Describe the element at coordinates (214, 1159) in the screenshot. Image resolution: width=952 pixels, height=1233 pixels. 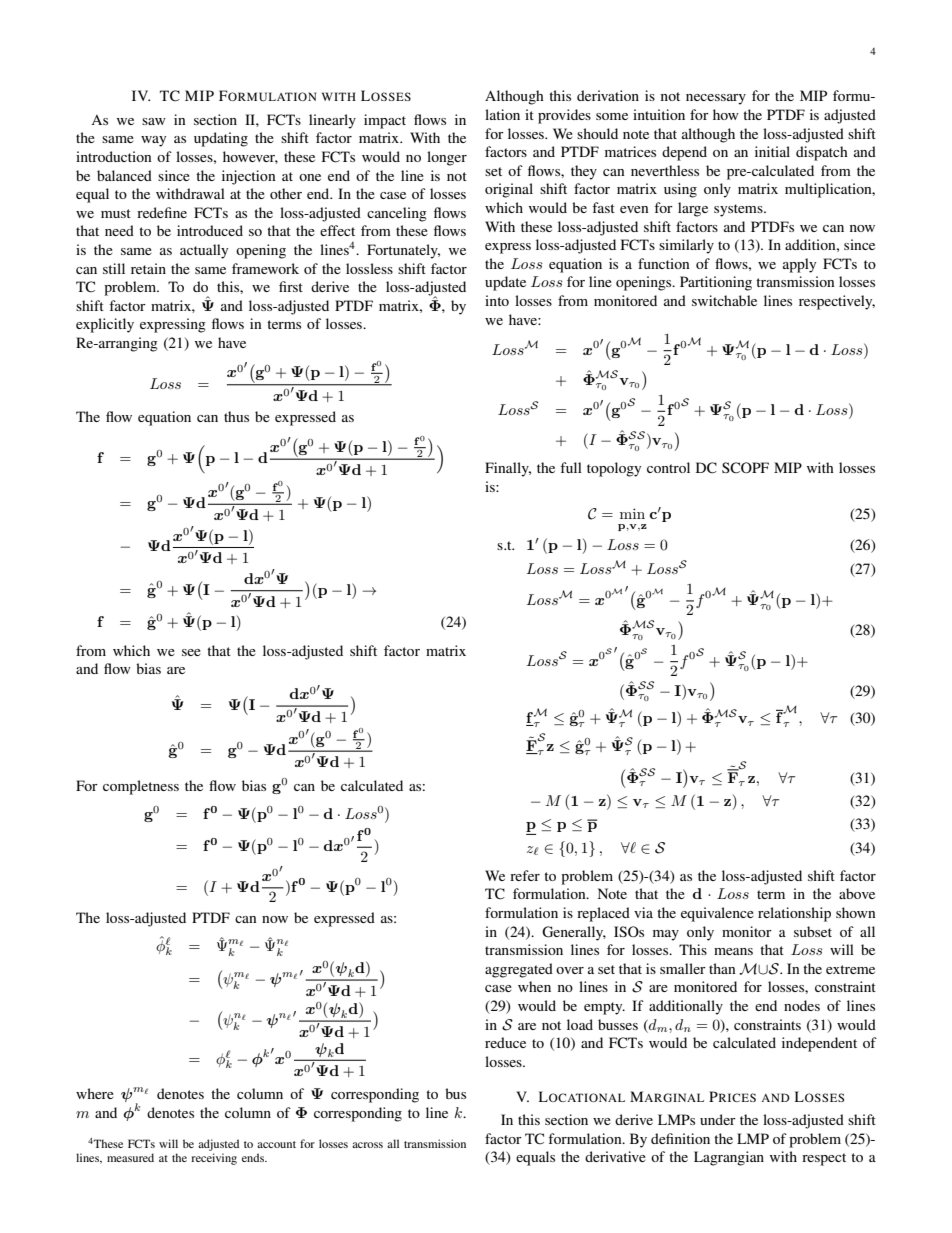
I see `receiving` at that location.
